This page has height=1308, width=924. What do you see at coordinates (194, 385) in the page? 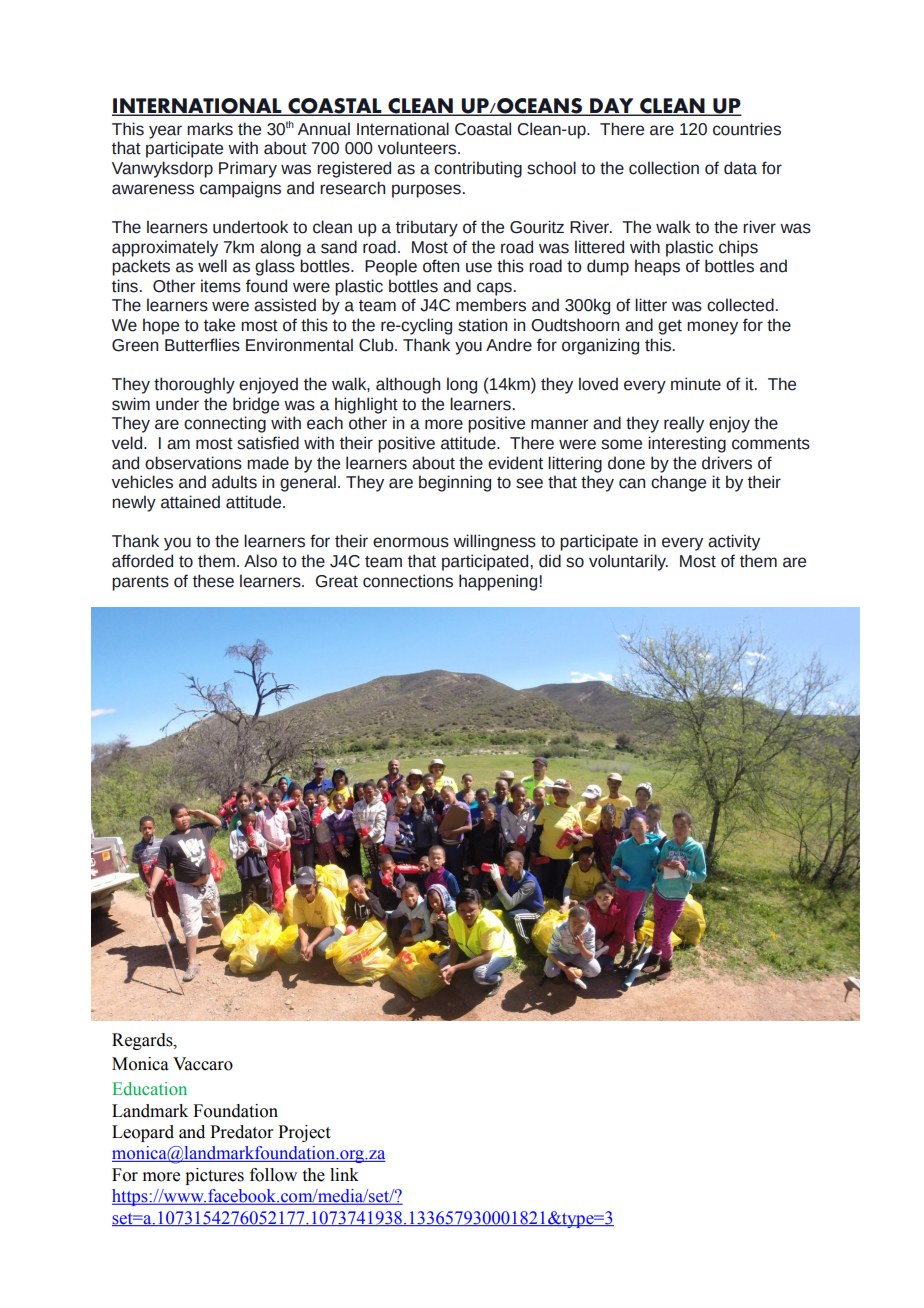
I see `thoroughly` at bounding box center [194, 385].
